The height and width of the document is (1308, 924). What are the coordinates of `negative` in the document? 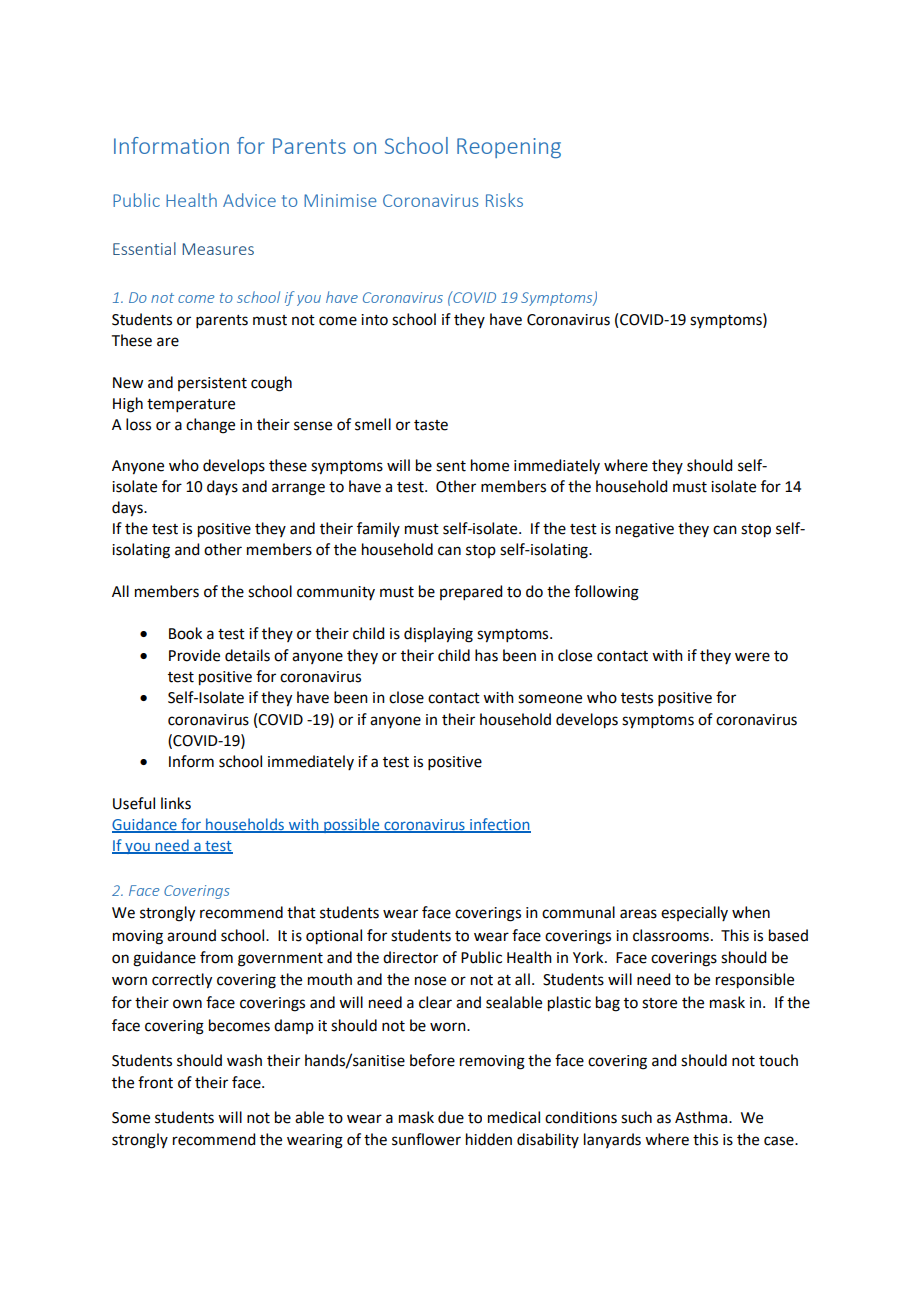 It's located at (645, 530).
